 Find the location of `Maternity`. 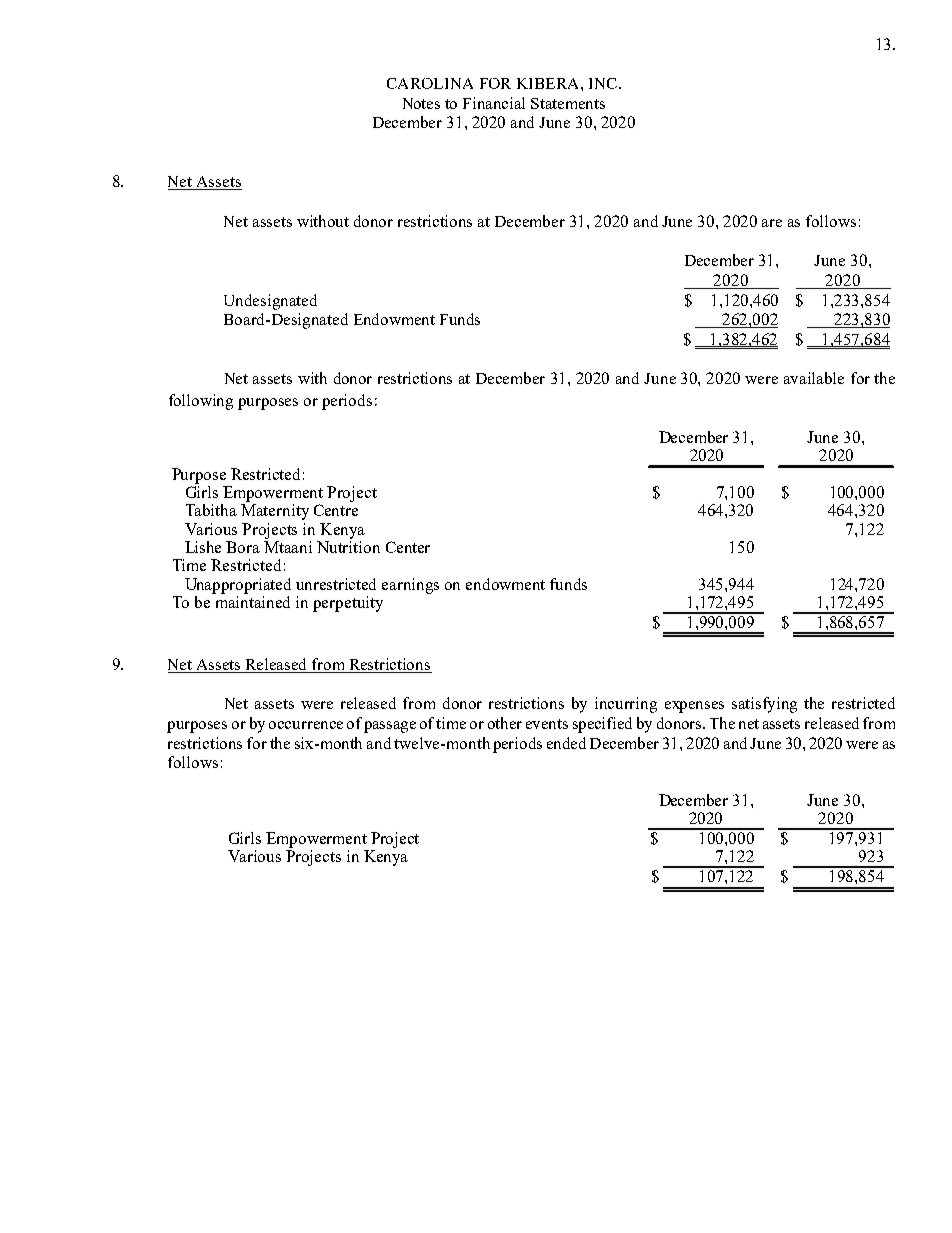

Maternity is located at coordinates (275, 512).
